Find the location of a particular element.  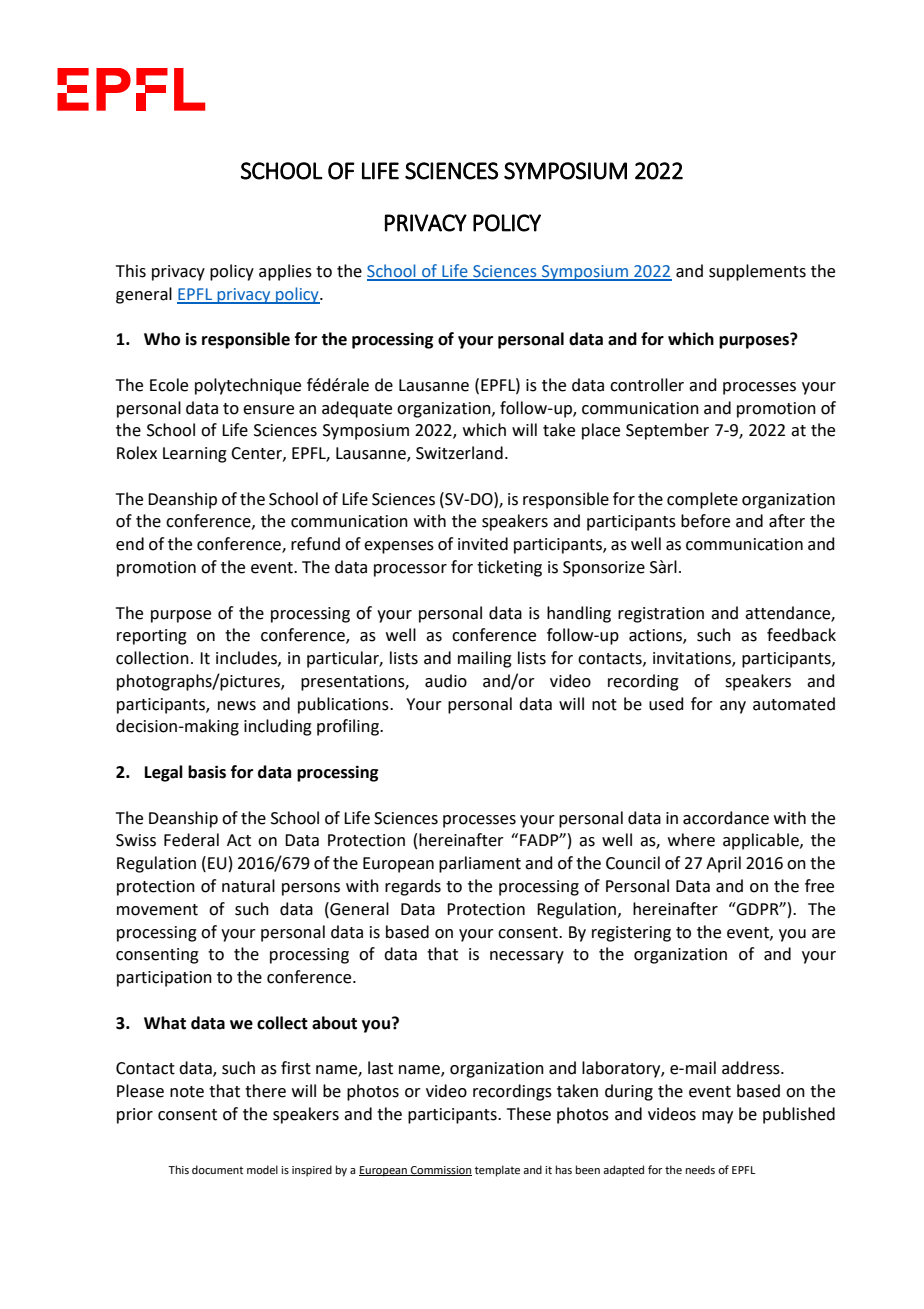

adequate is located at coordinates (357, 409).
